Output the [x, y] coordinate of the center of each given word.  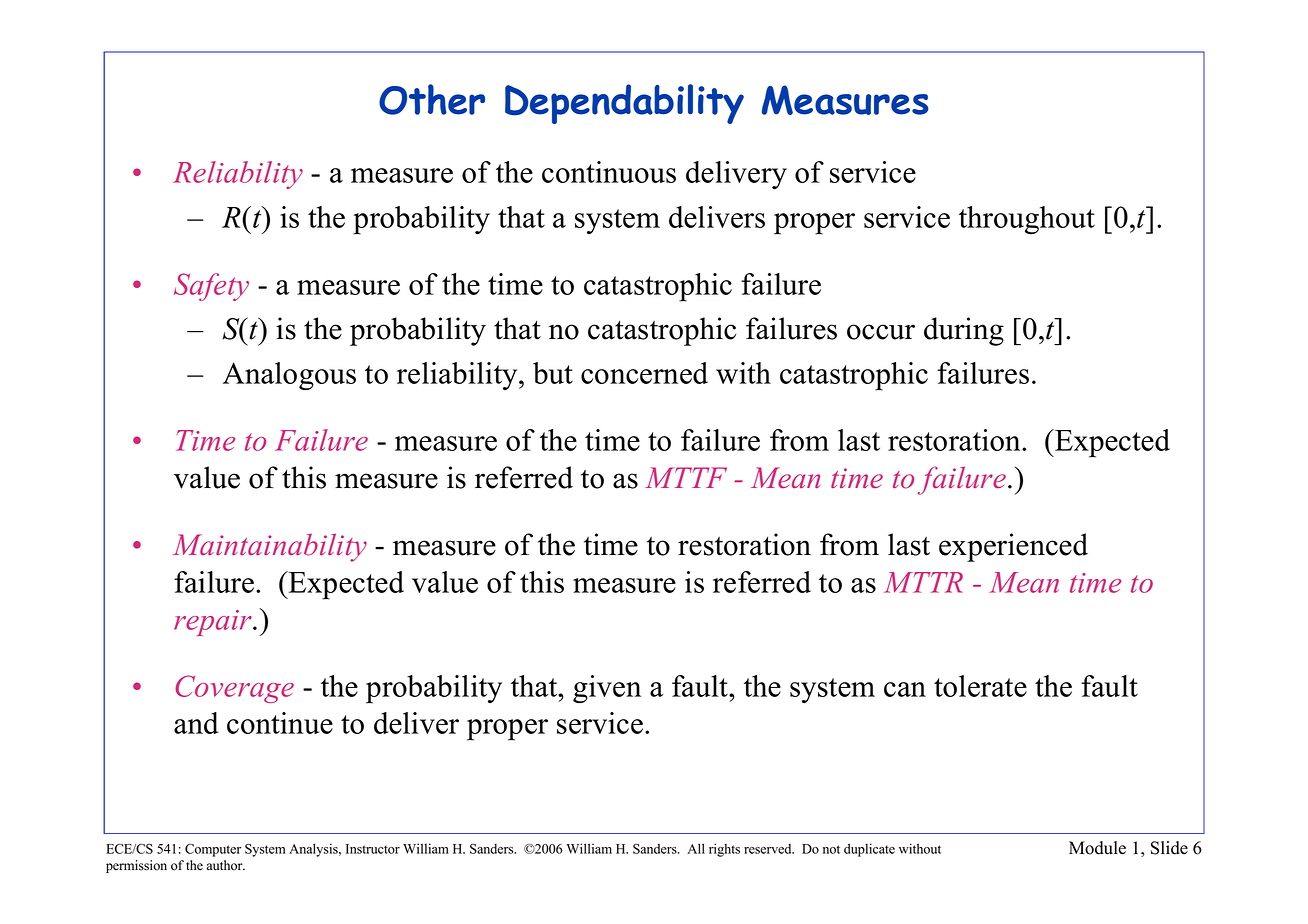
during [964, 331]
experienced [1013, 547]
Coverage [234, 689]
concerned [644, 373]
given [607, 689]
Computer [213, 850]
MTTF [686, 477]
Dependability [624, 104]
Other [432, 99]
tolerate [980, 686]
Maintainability [270, 547]
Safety [211, 287]
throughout [1027, 220]
